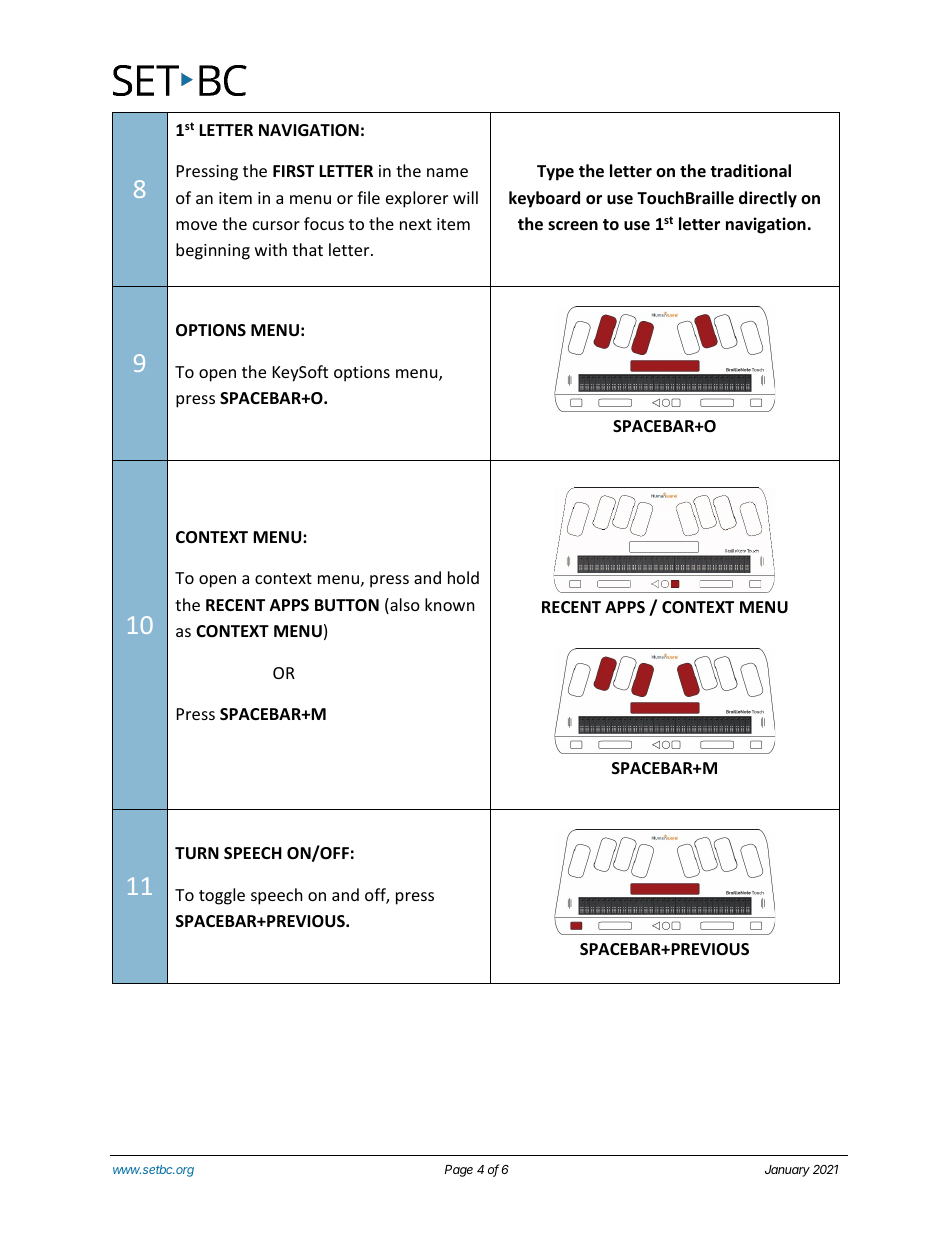 This screenshot has height=1233, width=952. What do you see at coordinates (787, 1171) in the screenshot?
I see `January` at bounding box center [787, 1171].
